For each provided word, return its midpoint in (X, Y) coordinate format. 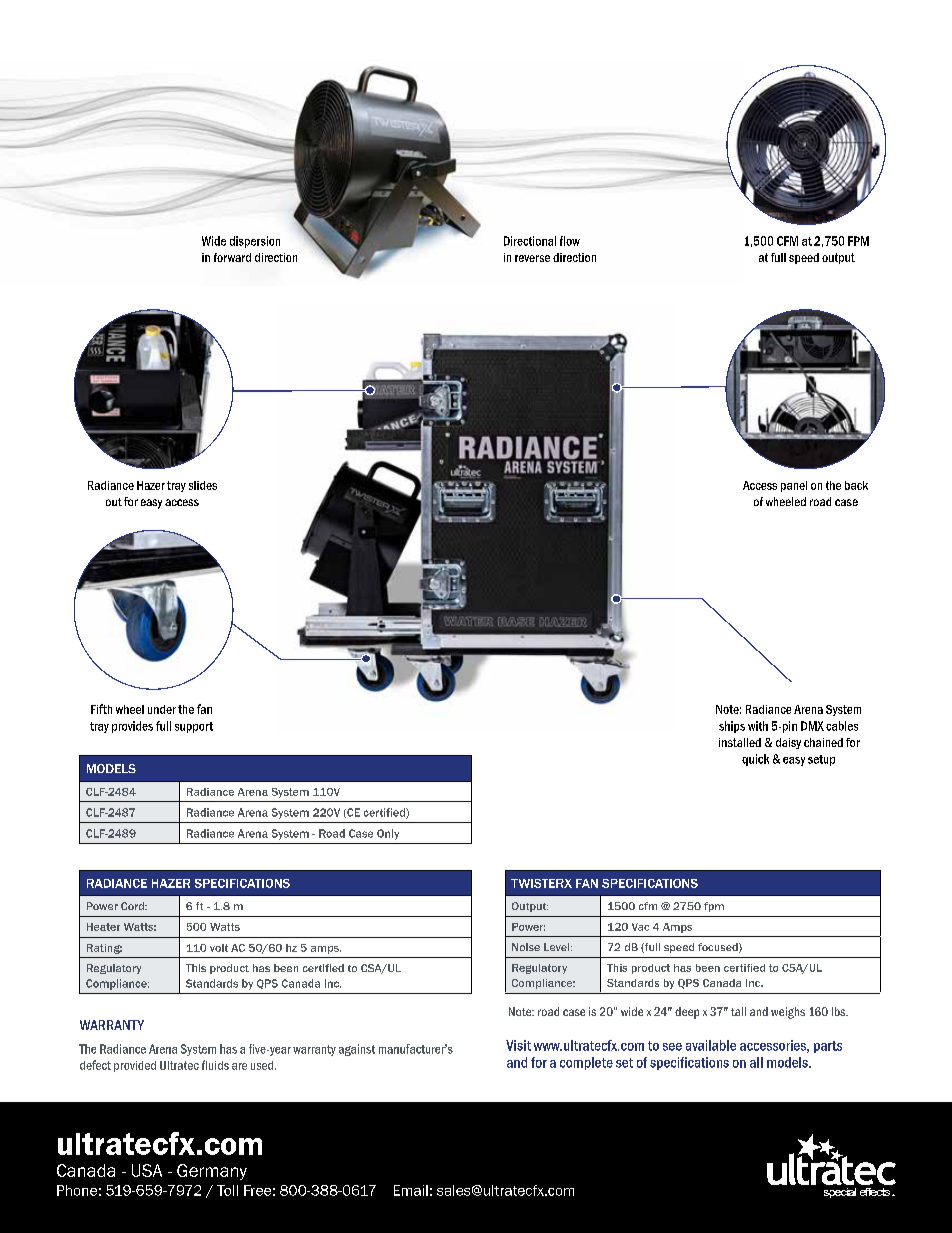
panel (794, 486)
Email (411, 1190)
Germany (212, 1172)
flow (570, 241)
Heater (103, 927)
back (856, 485)
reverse (532, 258)
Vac (640, 927)
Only (388, 834)
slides (203, 485)
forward (232, 257)
